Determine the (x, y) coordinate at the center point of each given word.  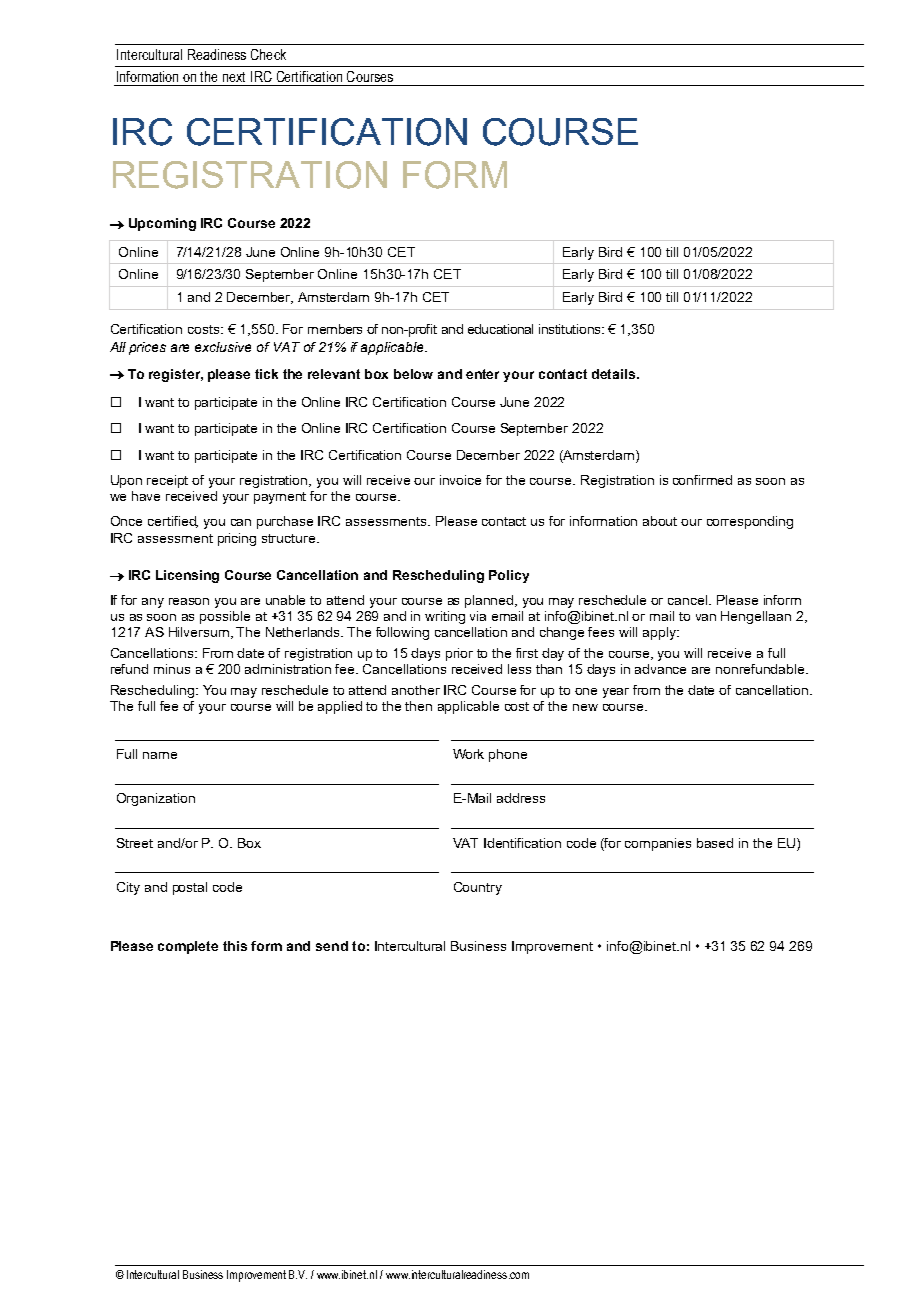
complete (188, 947)
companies (658, 844)
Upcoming (162, 224)
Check (268, 54)
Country (478, 888)
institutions (571, 329)
